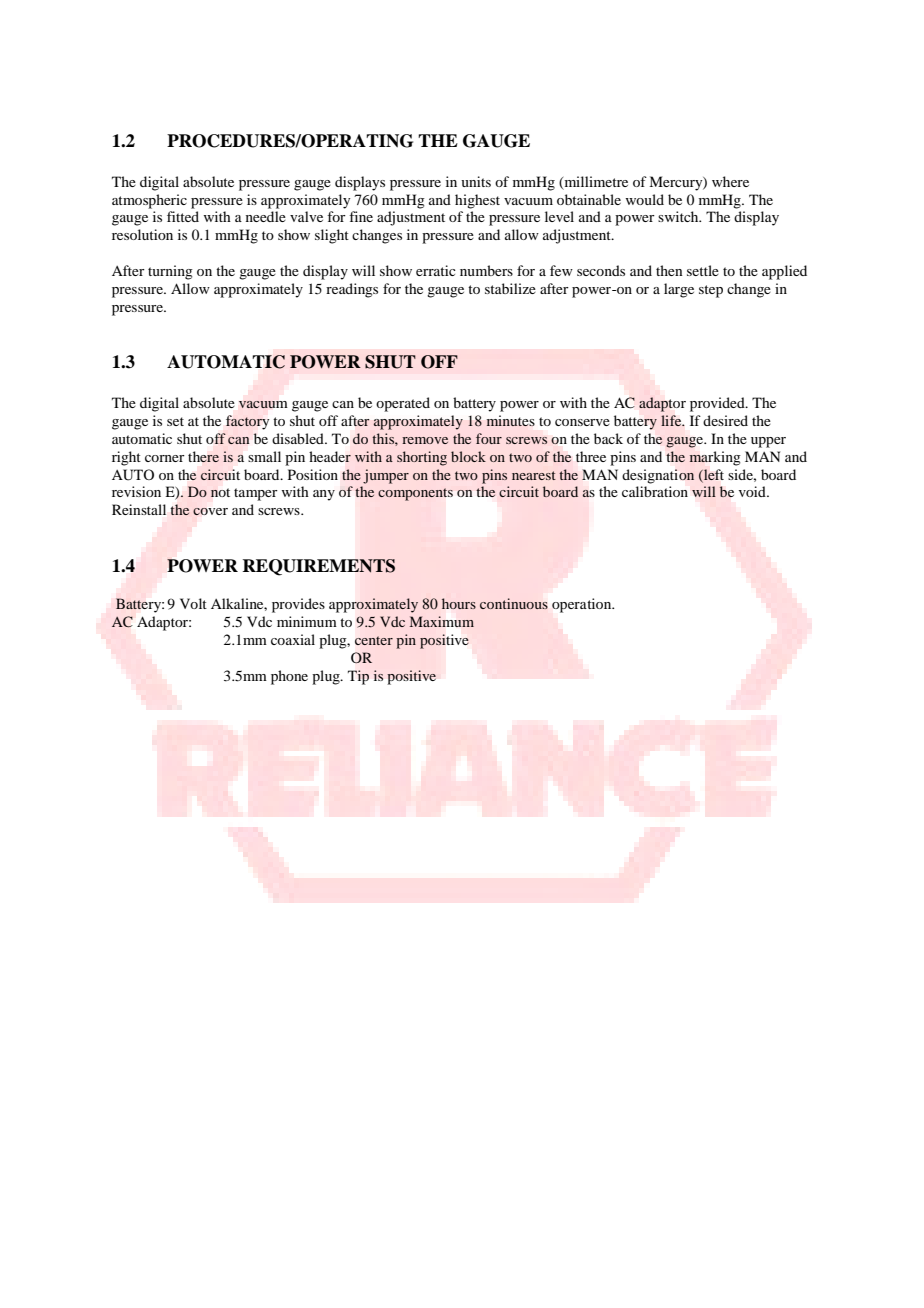  I want to click on provided, so click(718, 404).
